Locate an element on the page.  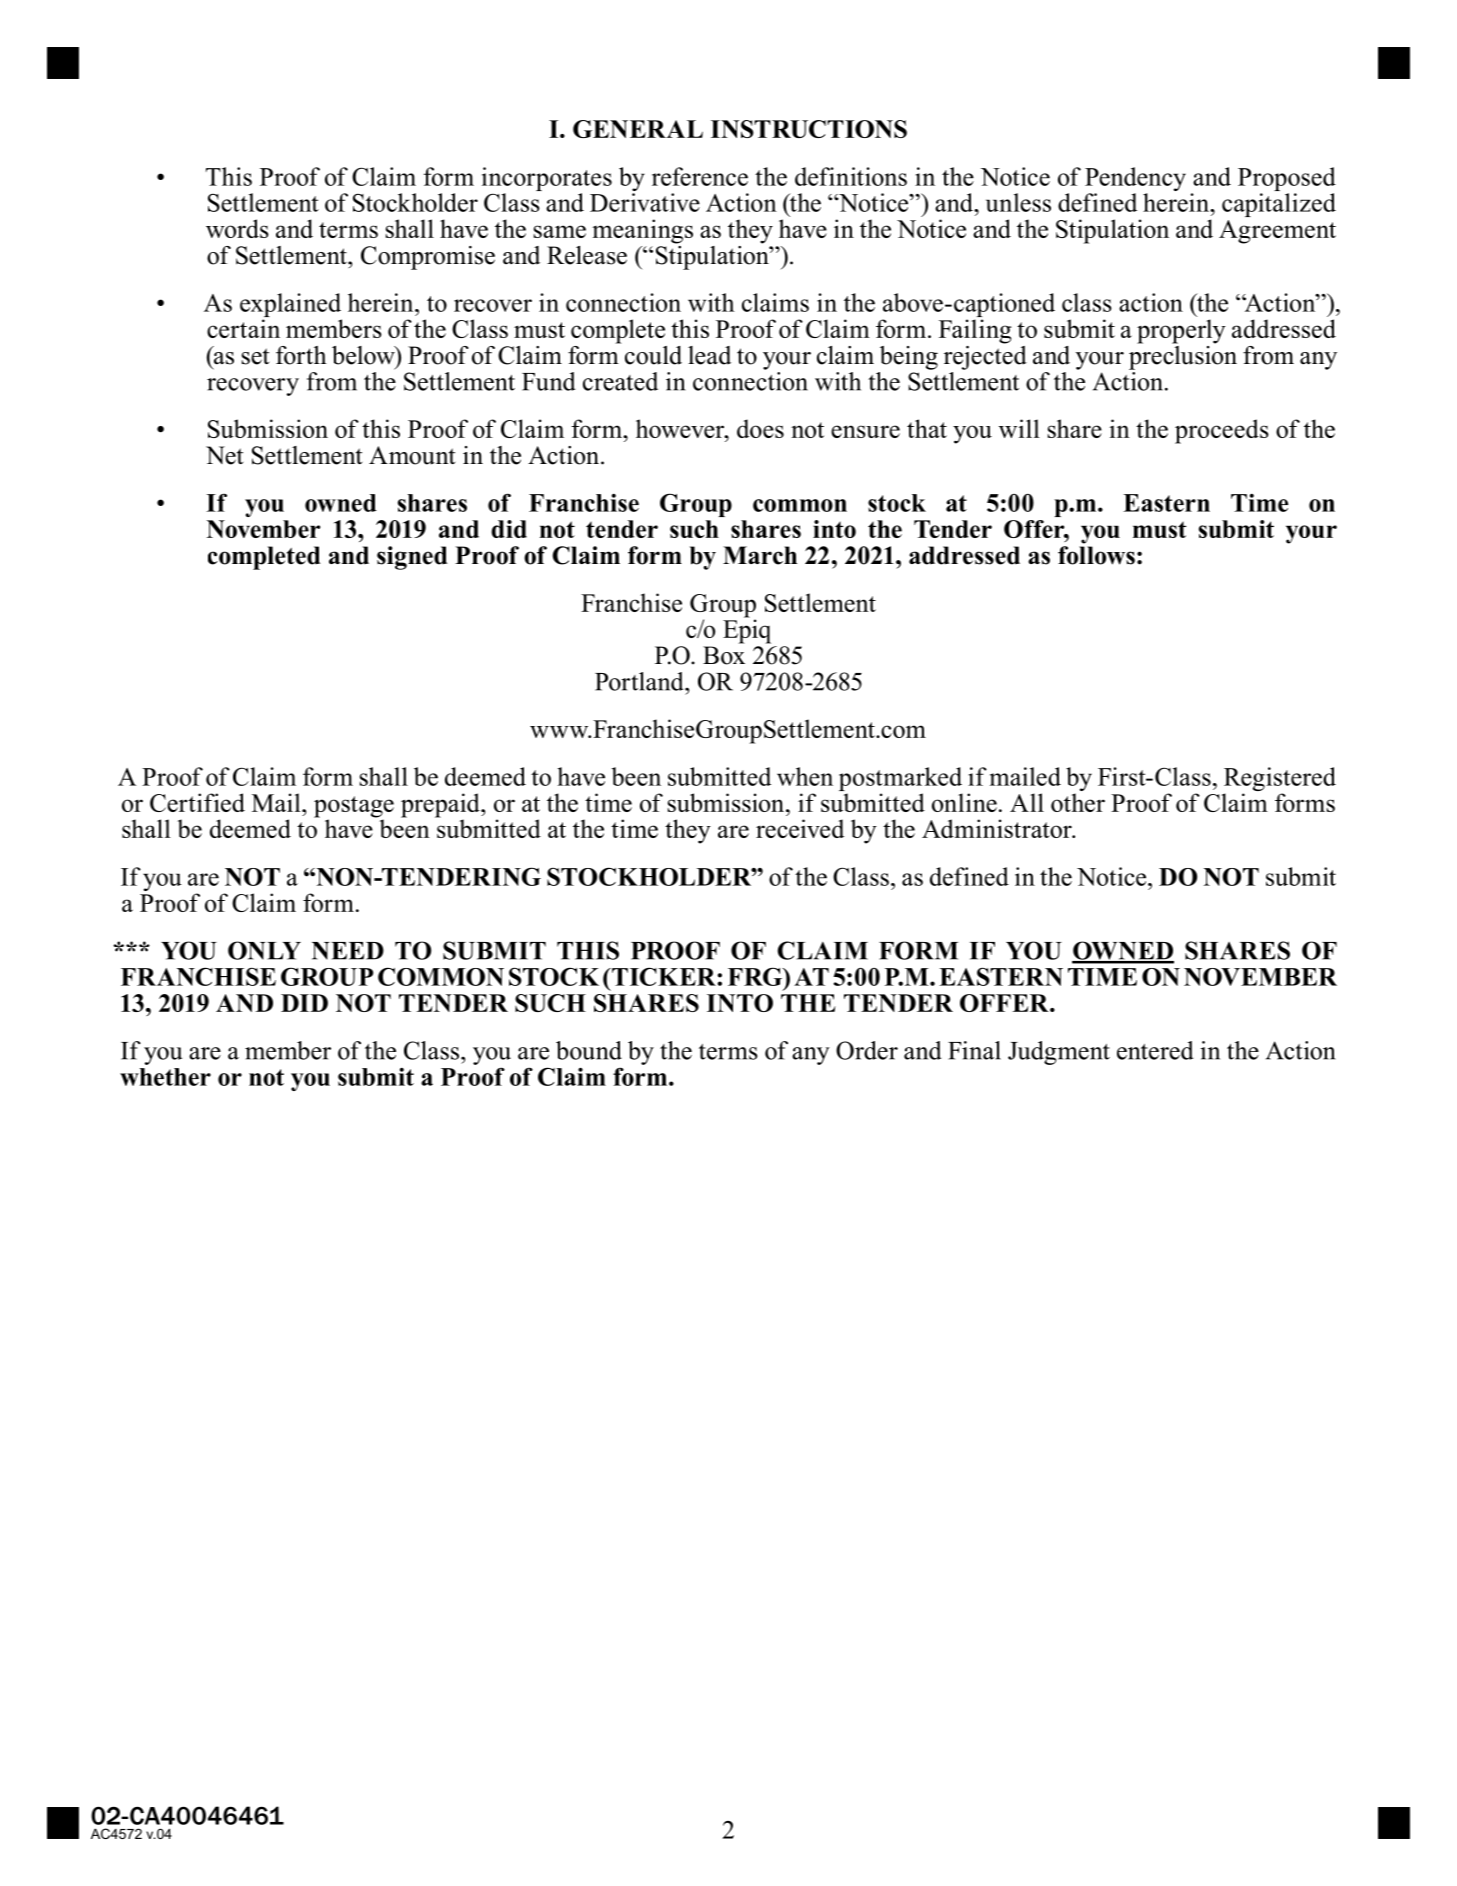
postage is located at coordinates (354, 808).
